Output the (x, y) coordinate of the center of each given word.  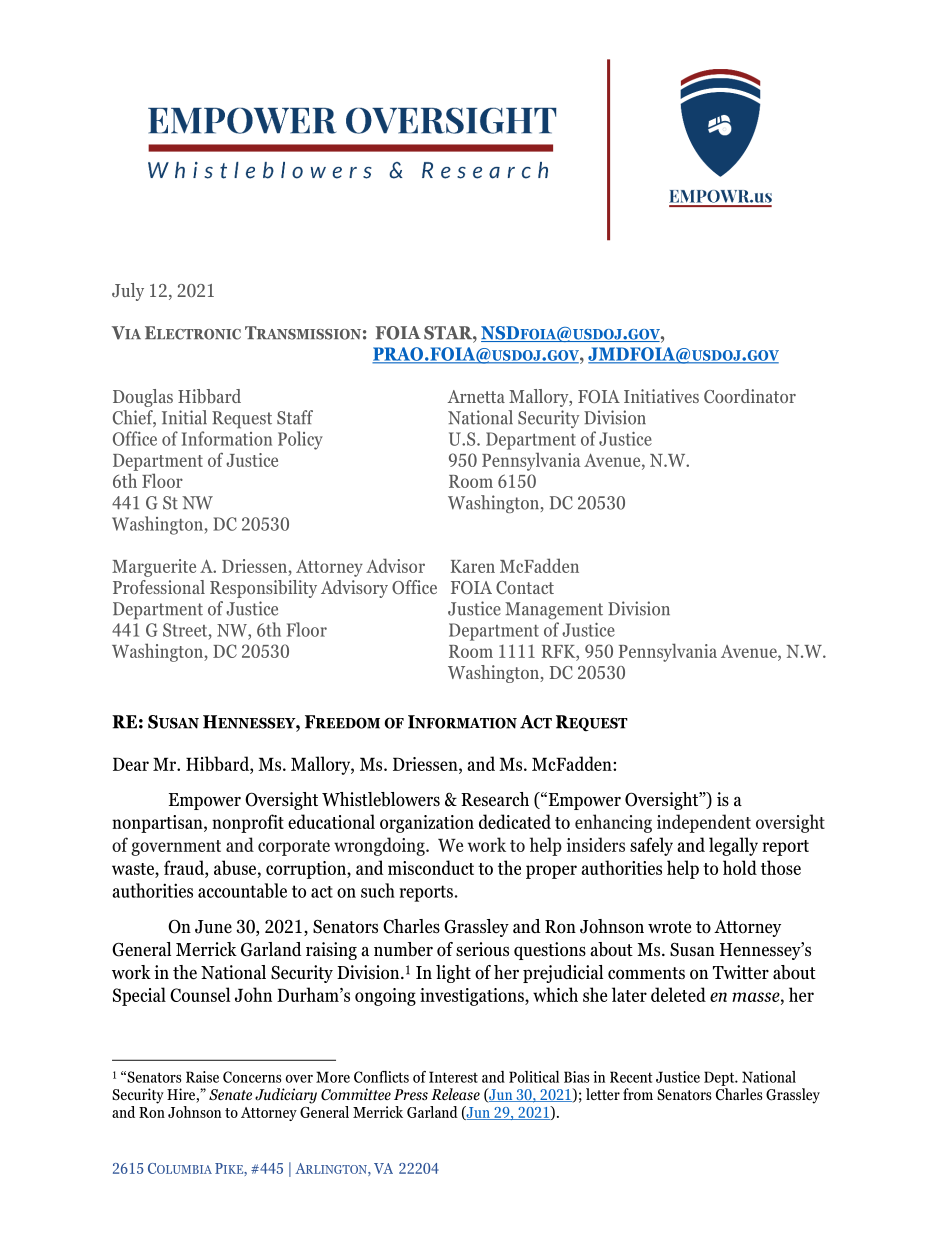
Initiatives (661, 396)
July (128, 292)
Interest (453, 1077)
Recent (631, 1077)
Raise (202, 1077)
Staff (295, 417)
